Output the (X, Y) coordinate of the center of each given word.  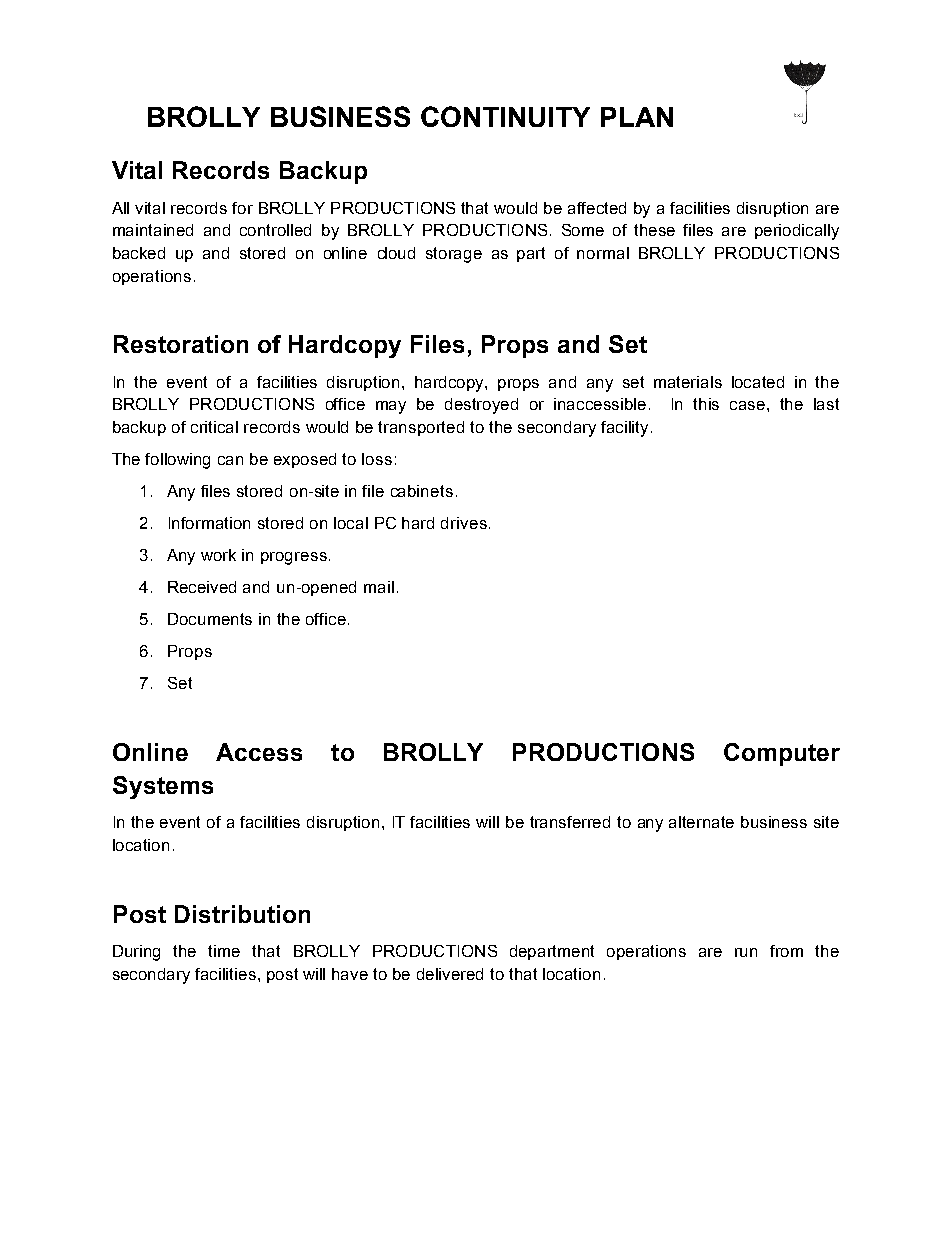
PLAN (637, 117)
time (224, 951)
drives (464, 523)
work (218, 555)
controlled (275, 230)
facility (626, 429)
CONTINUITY (505, 116)
